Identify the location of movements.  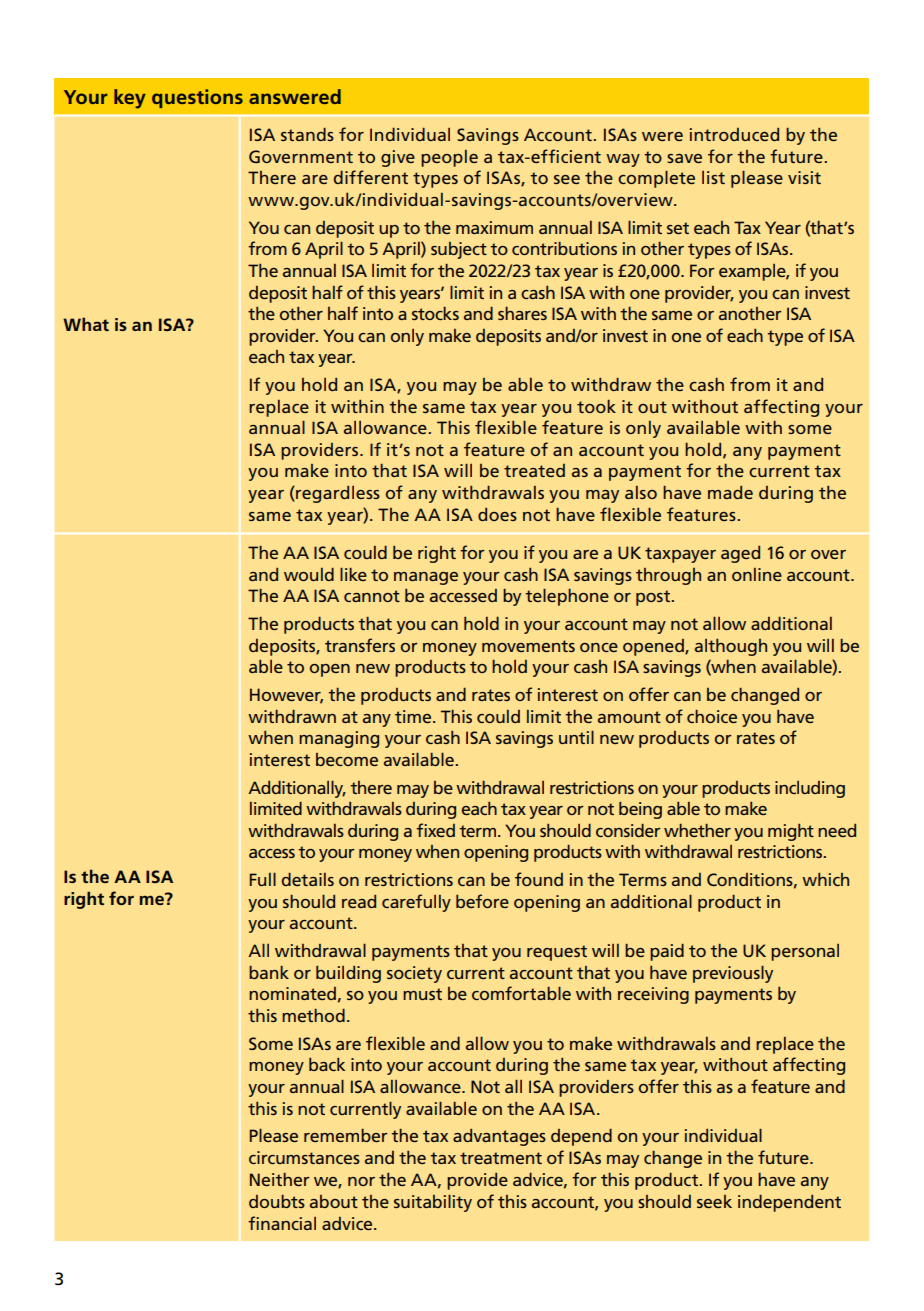
(528, 646).
